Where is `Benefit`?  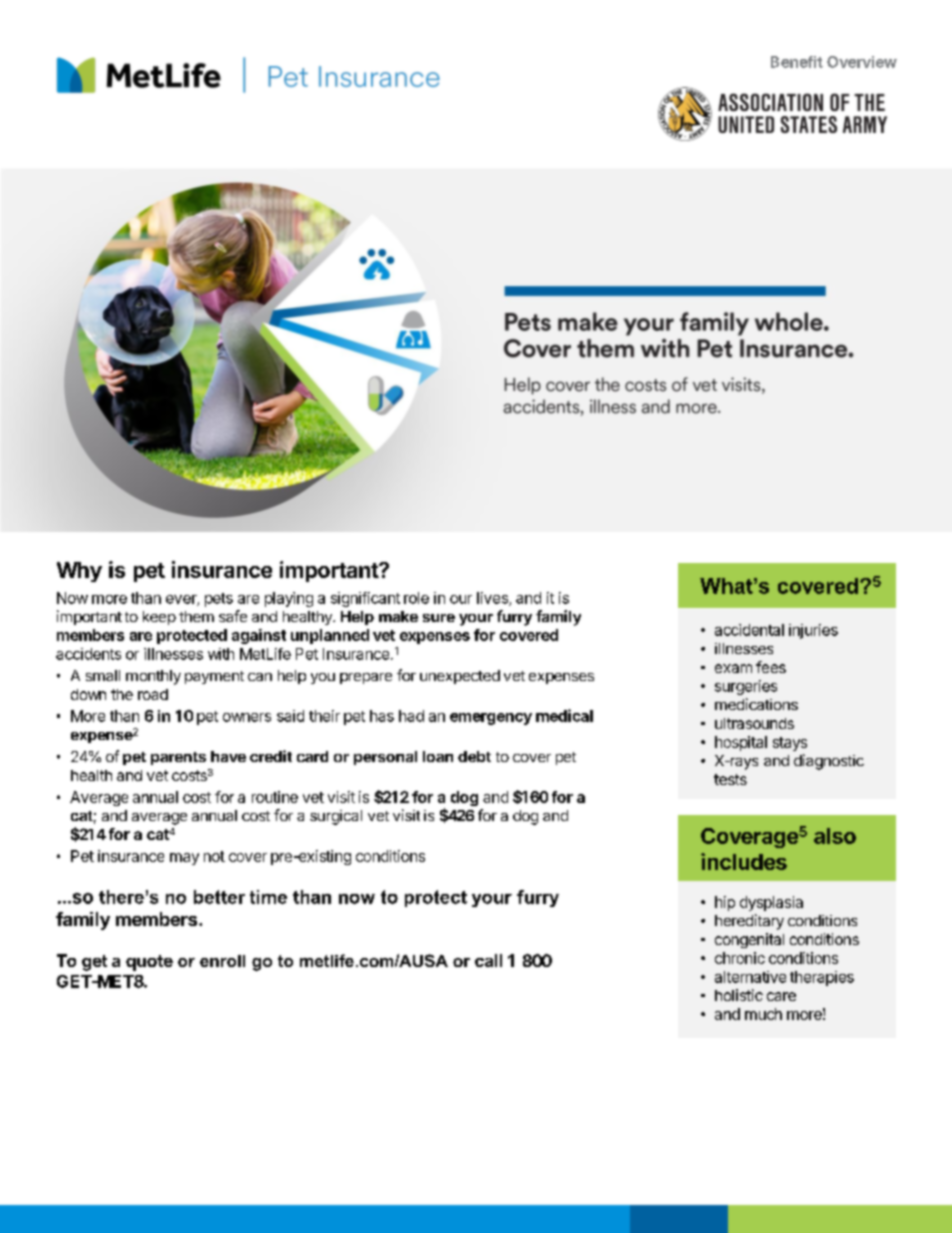 Benefit is located at coordinates (797, 62).
